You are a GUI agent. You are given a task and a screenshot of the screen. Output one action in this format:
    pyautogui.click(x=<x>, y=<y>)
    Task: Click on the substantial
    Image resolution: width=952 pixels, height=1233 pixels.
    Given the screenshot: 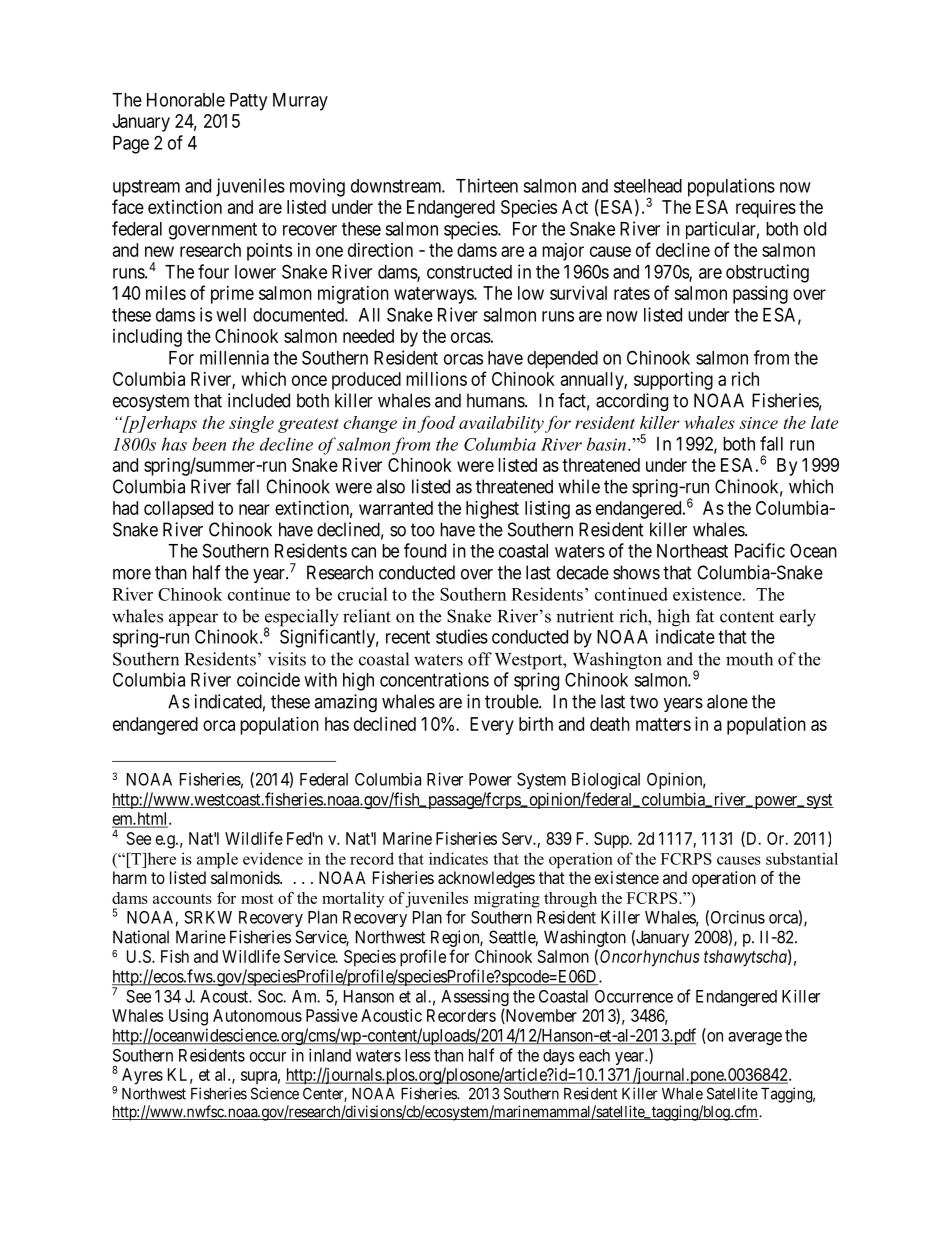 What is the action you would take?
    pyautogui.click(x=802, y=858)
